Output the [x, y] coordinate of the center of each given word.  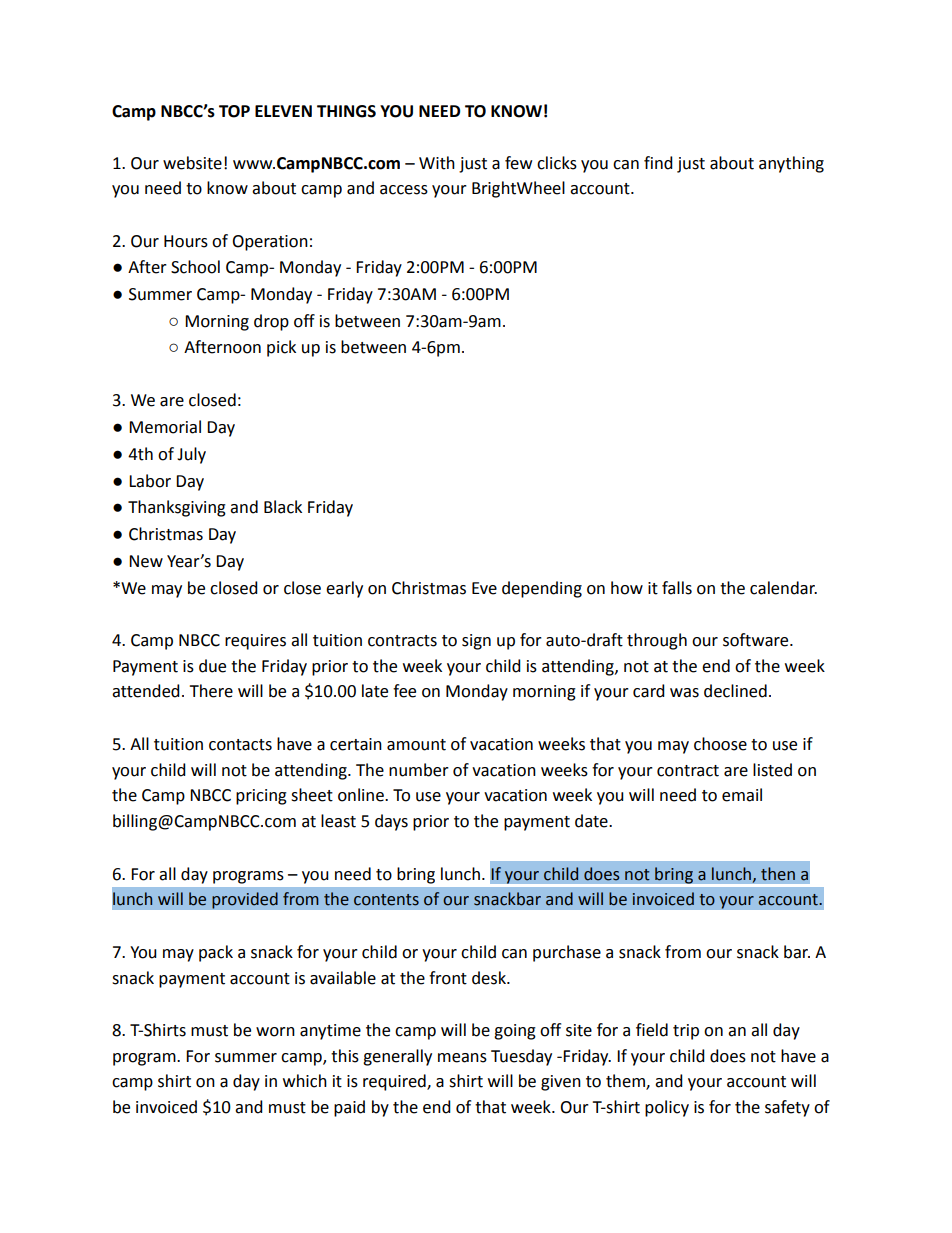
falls [677, 588]
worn [275, 1032]
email [742, 795]
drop [271, 322]
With [437, 163]
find [658, 163]
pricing [261, 797]
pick [281, 348]
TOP [234, 111]
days [391, 822]
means [462, 1058]
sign [476, 642]
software [757, 640]
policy [667, 1108]
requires [255, 642]
